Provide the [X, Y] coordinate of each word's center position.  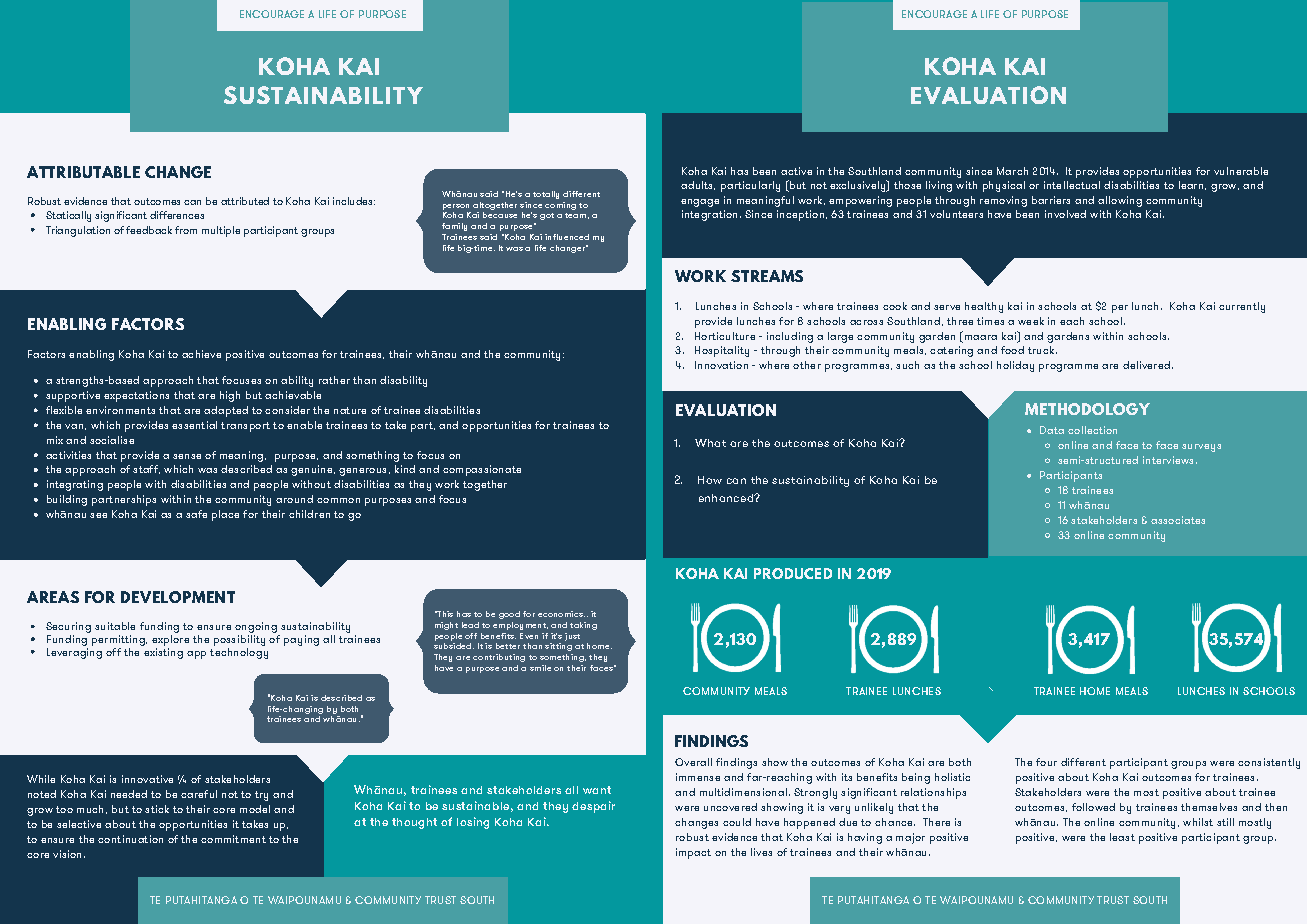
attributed [245, 201]
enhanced [727, 498]
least [1122, 837]
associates [1178, 520]
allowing [1120, 201]
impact [693, 853]
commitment [233, 839]
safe [196, 514]
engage [700, 203]
